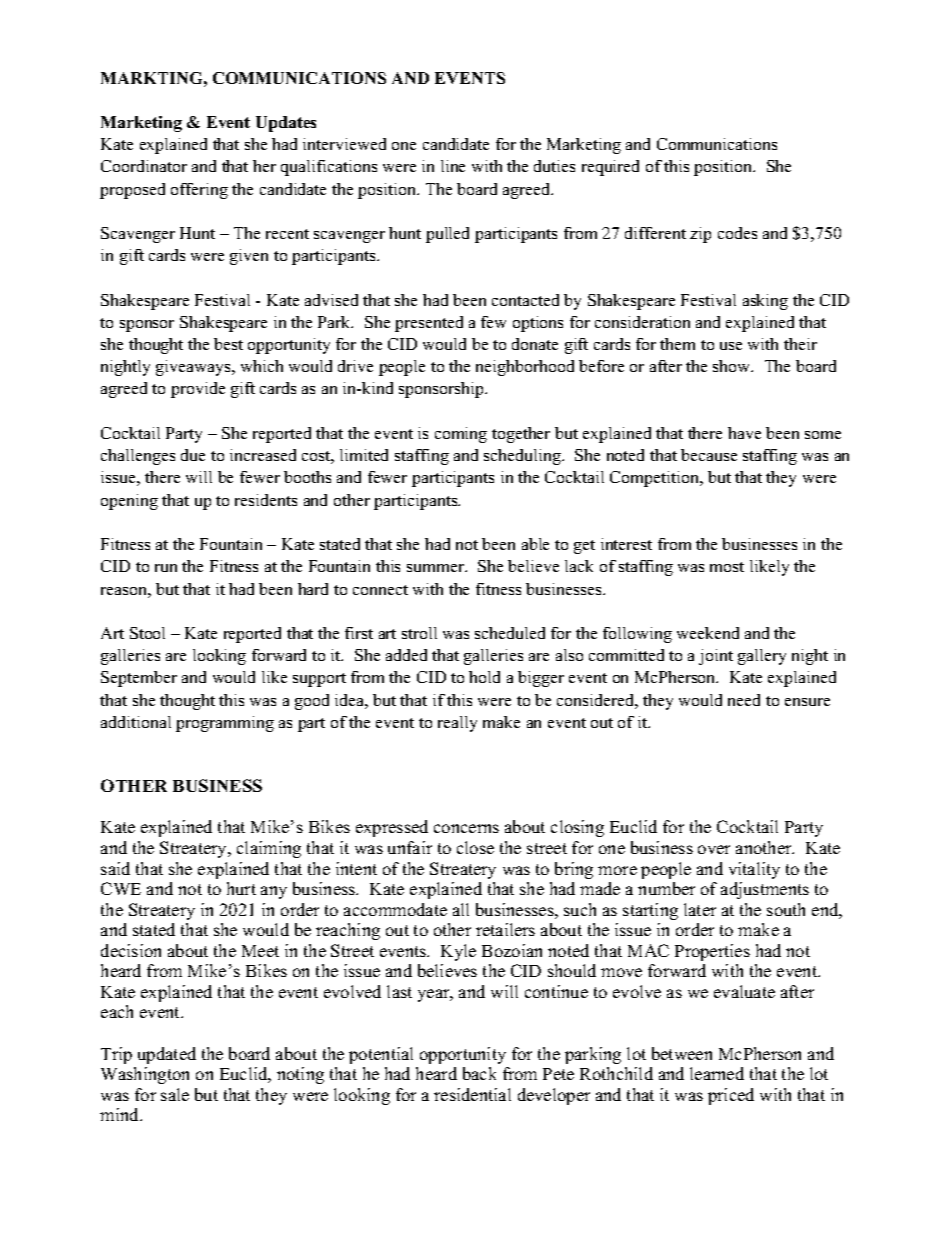 Image resolution: width=952 pixels, height=1233 pixels. What do you see at coordinates (199, 191) in the screenshot?
I see `offering` at bounding box center [199, 191].
